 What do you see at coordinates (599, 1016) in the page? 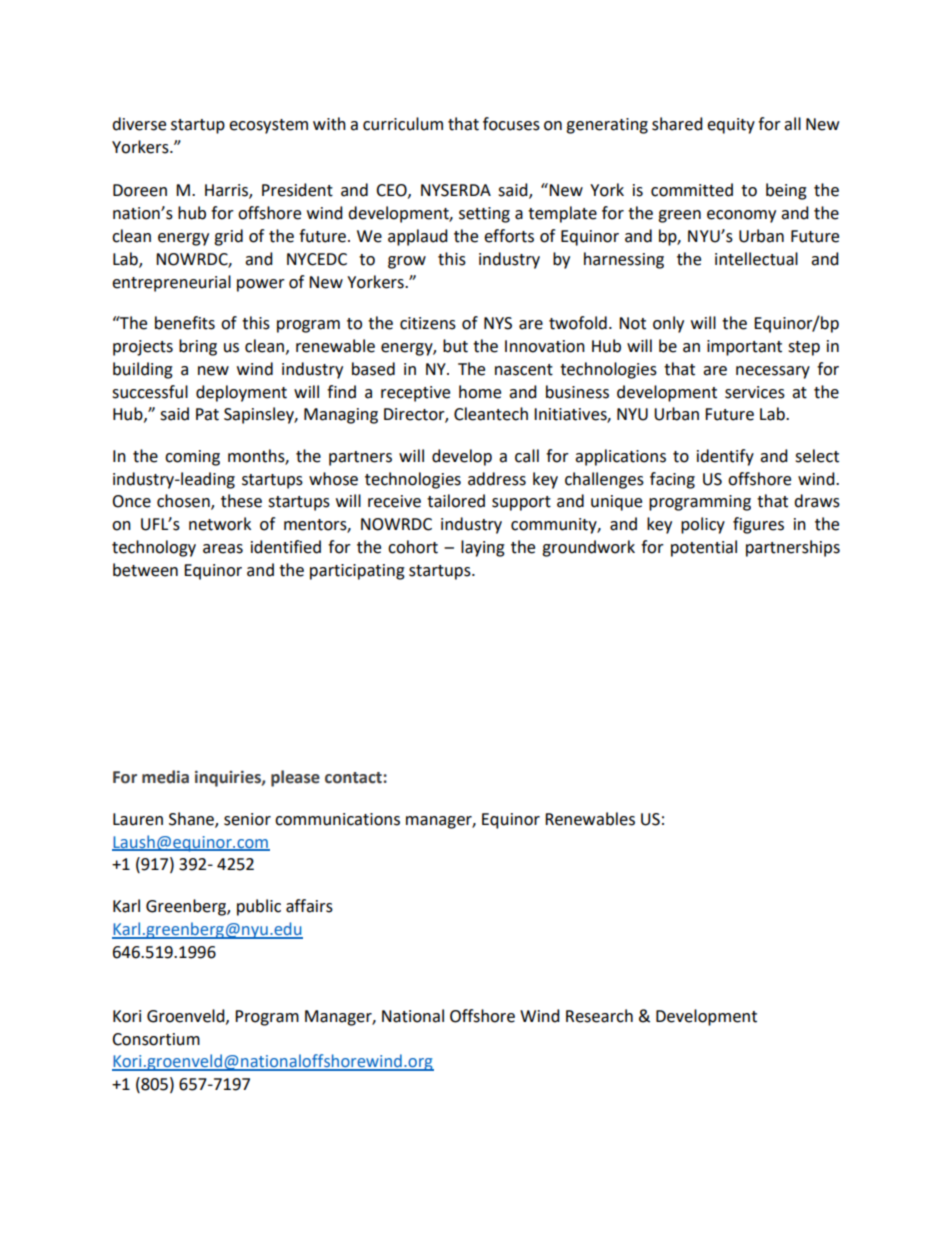
I see `Research` at bounding box center [599, 1016].
